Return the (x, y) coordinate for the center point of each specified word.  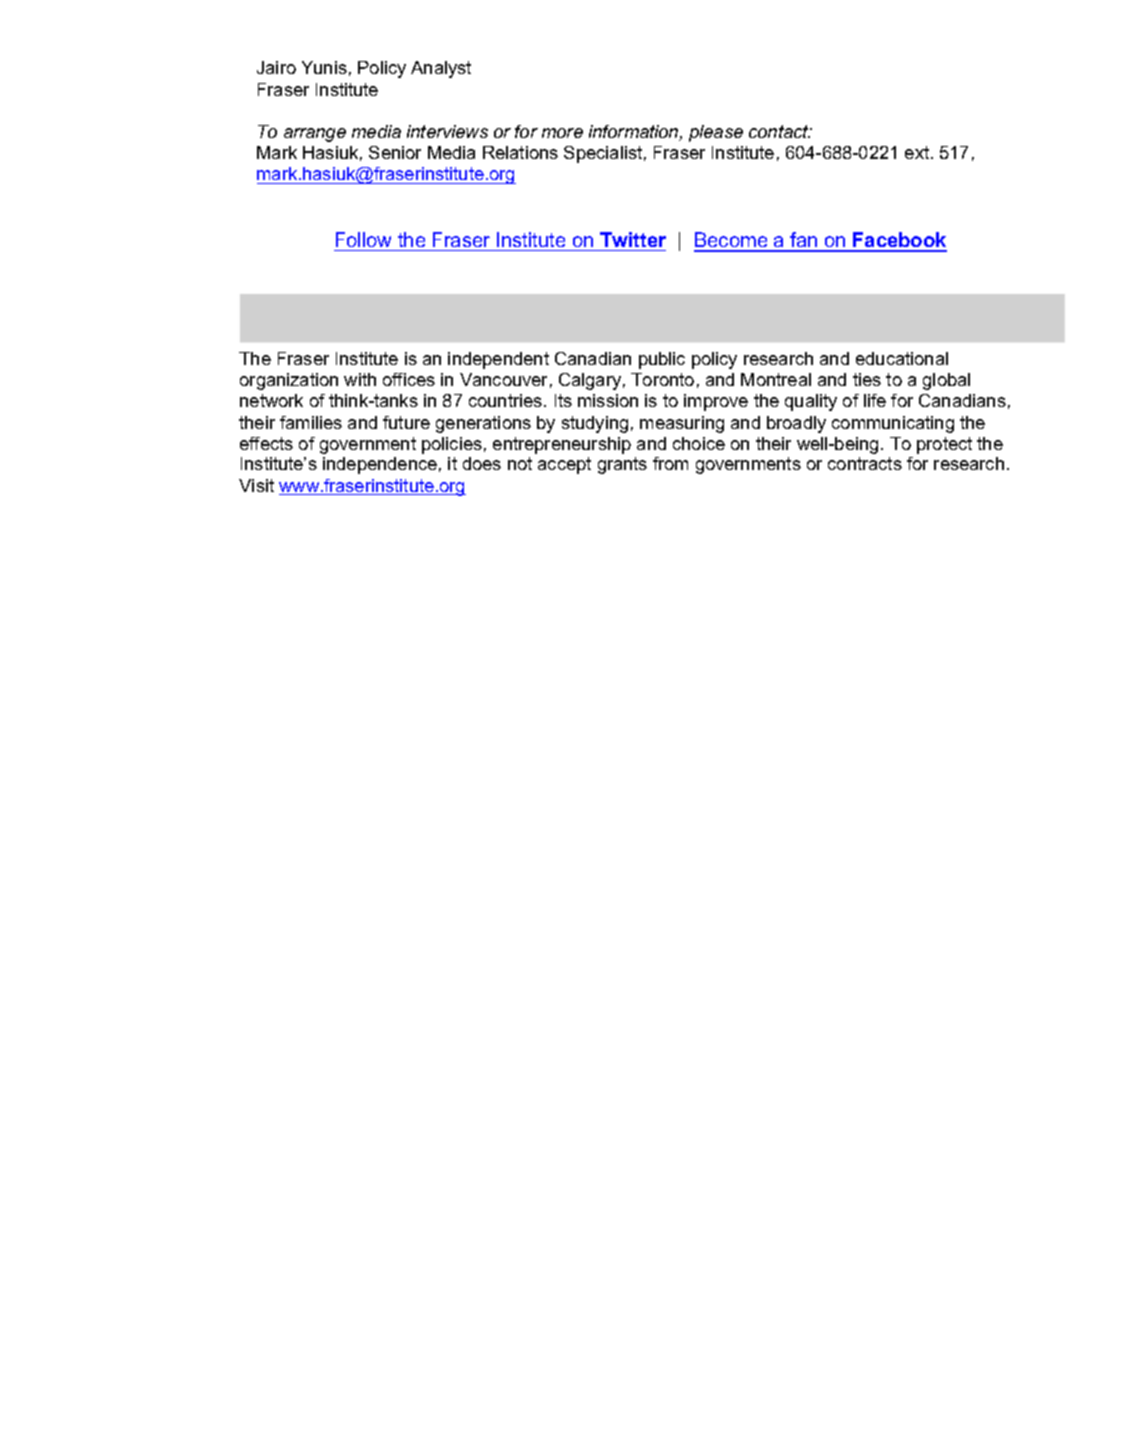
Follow (363, 239)
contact (780, 131)
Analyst (441, 69)
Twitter (633, 239)
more (562, 133)
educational (902, 358)
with (360, 379)
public (662, 360)
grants (622, 465)
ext (918, 152)
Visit (256, 485)
